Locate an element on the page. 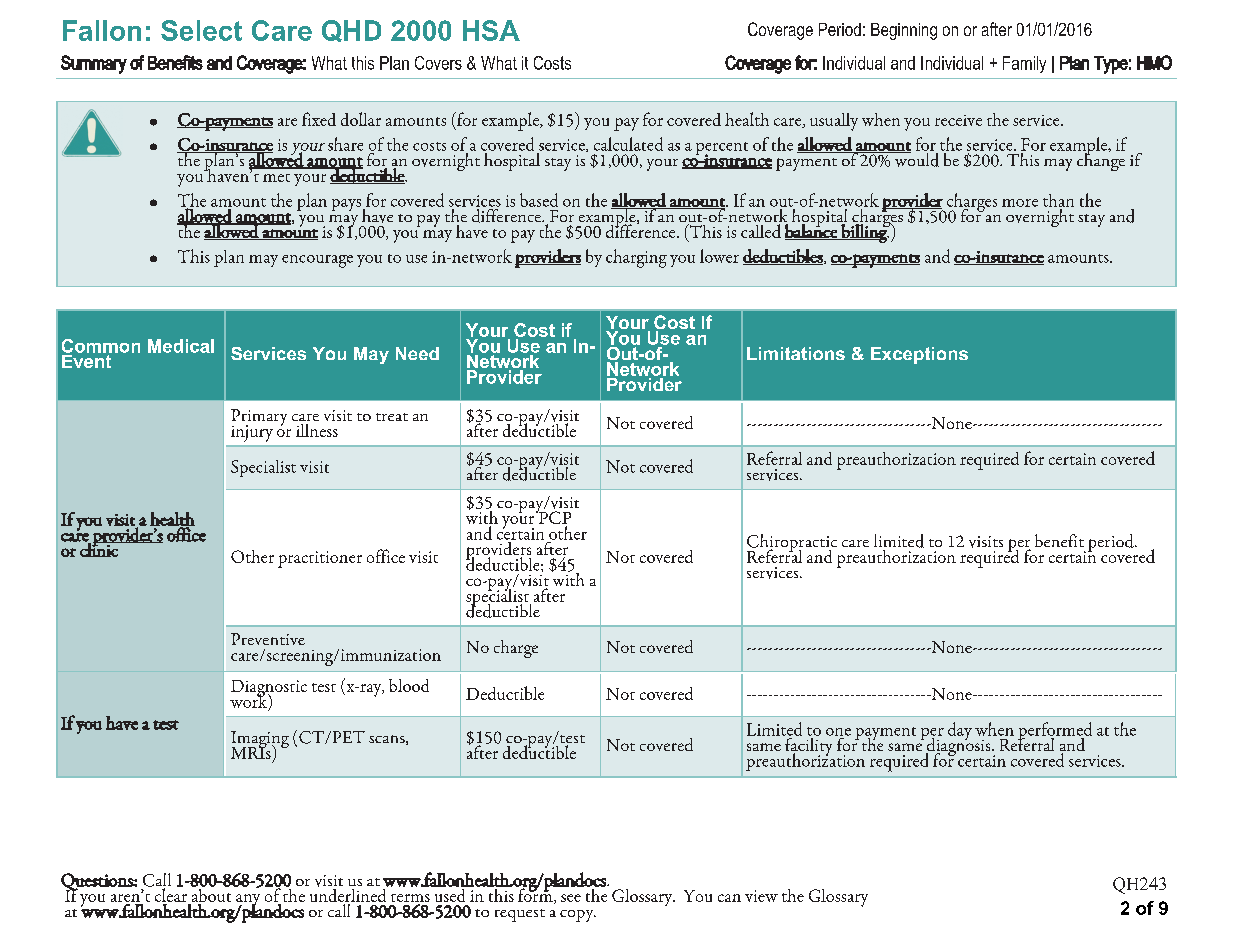 This image has width=1233, height=952. blood is located at coordinates (409, 685).
